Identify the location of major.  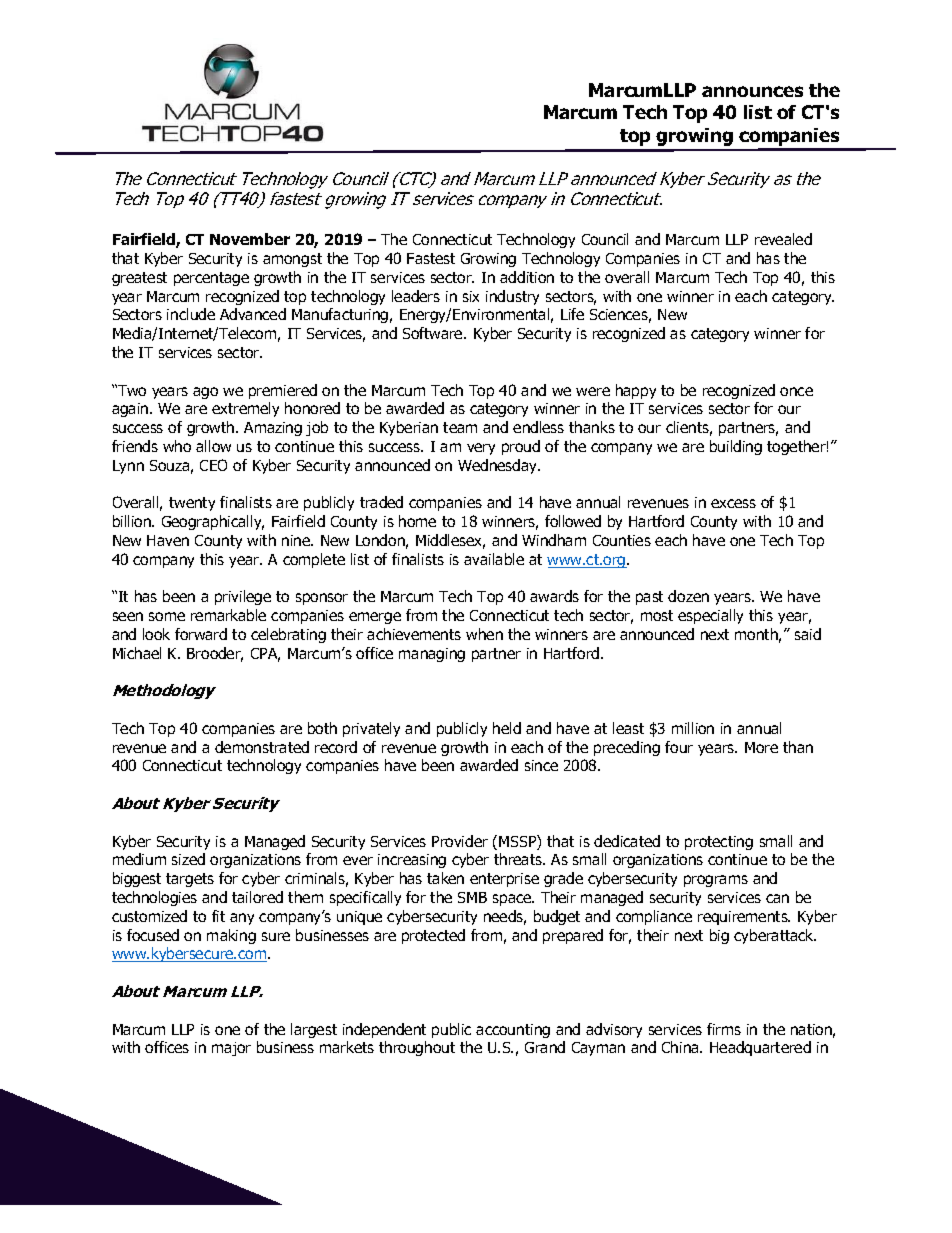
(231, 1049).
